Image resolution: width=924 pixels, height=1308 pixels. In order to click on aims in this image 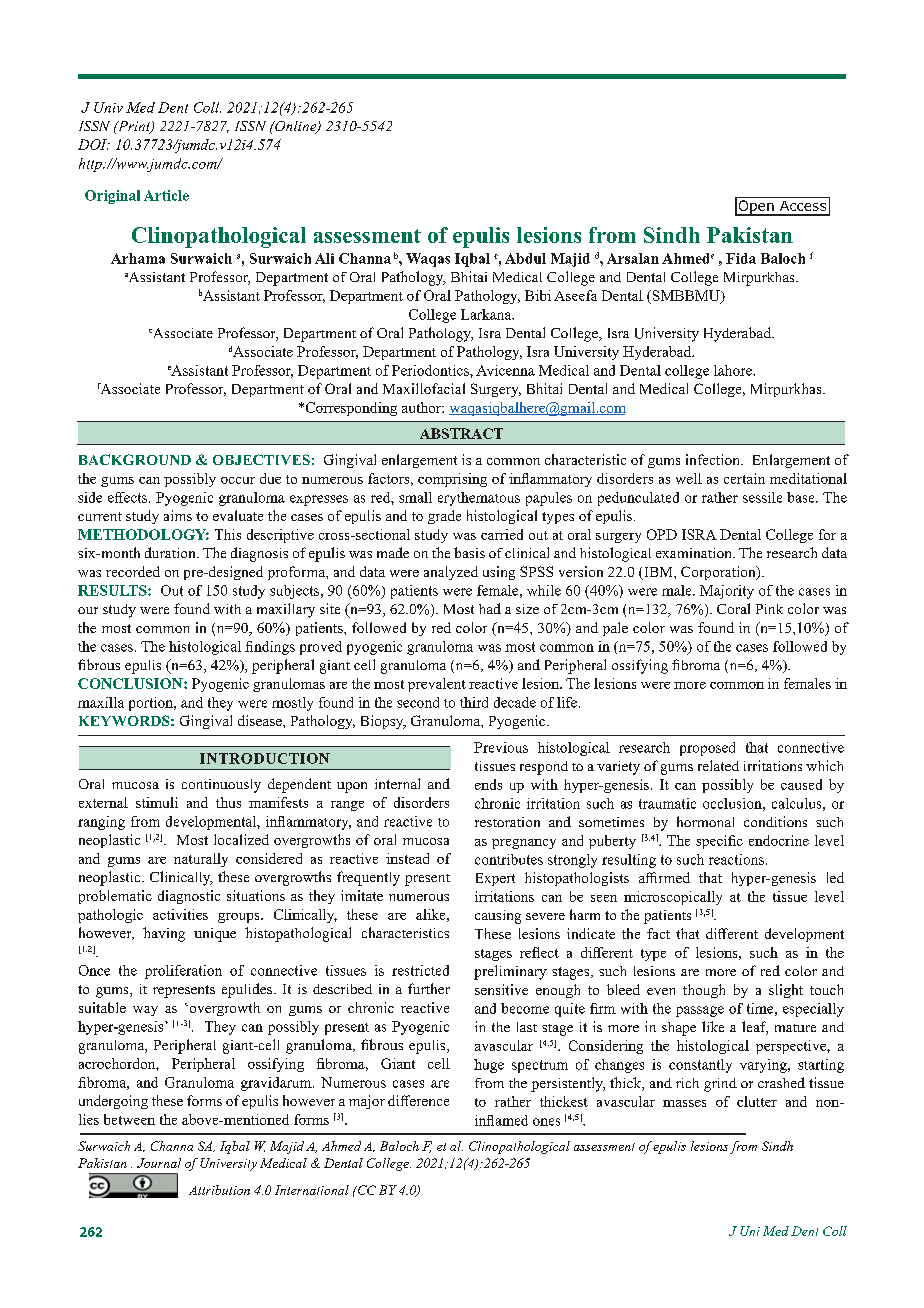, I will do `click(178, 515)`.
